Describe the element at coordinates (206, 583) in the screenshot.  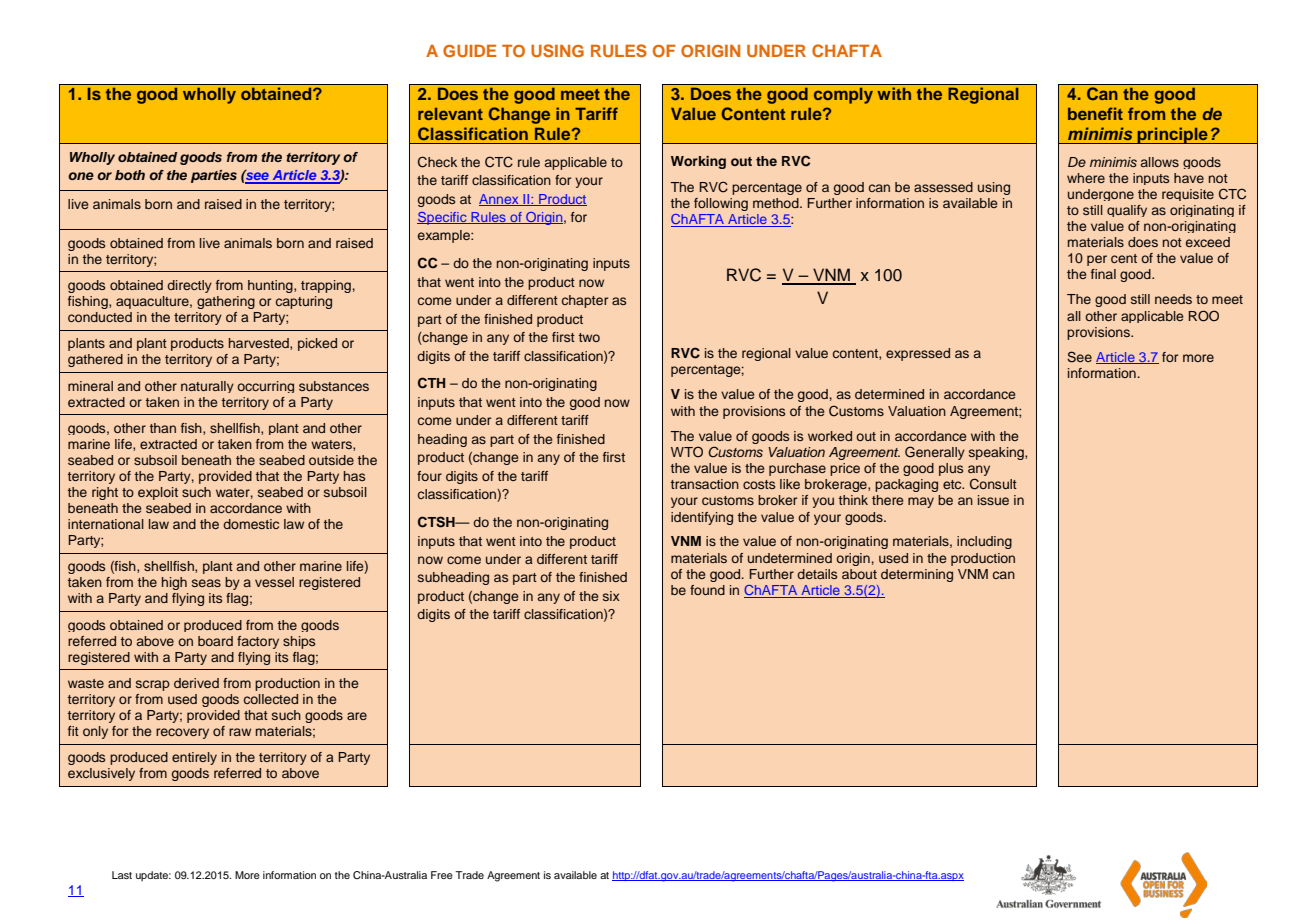
I see `seas` at that location.
